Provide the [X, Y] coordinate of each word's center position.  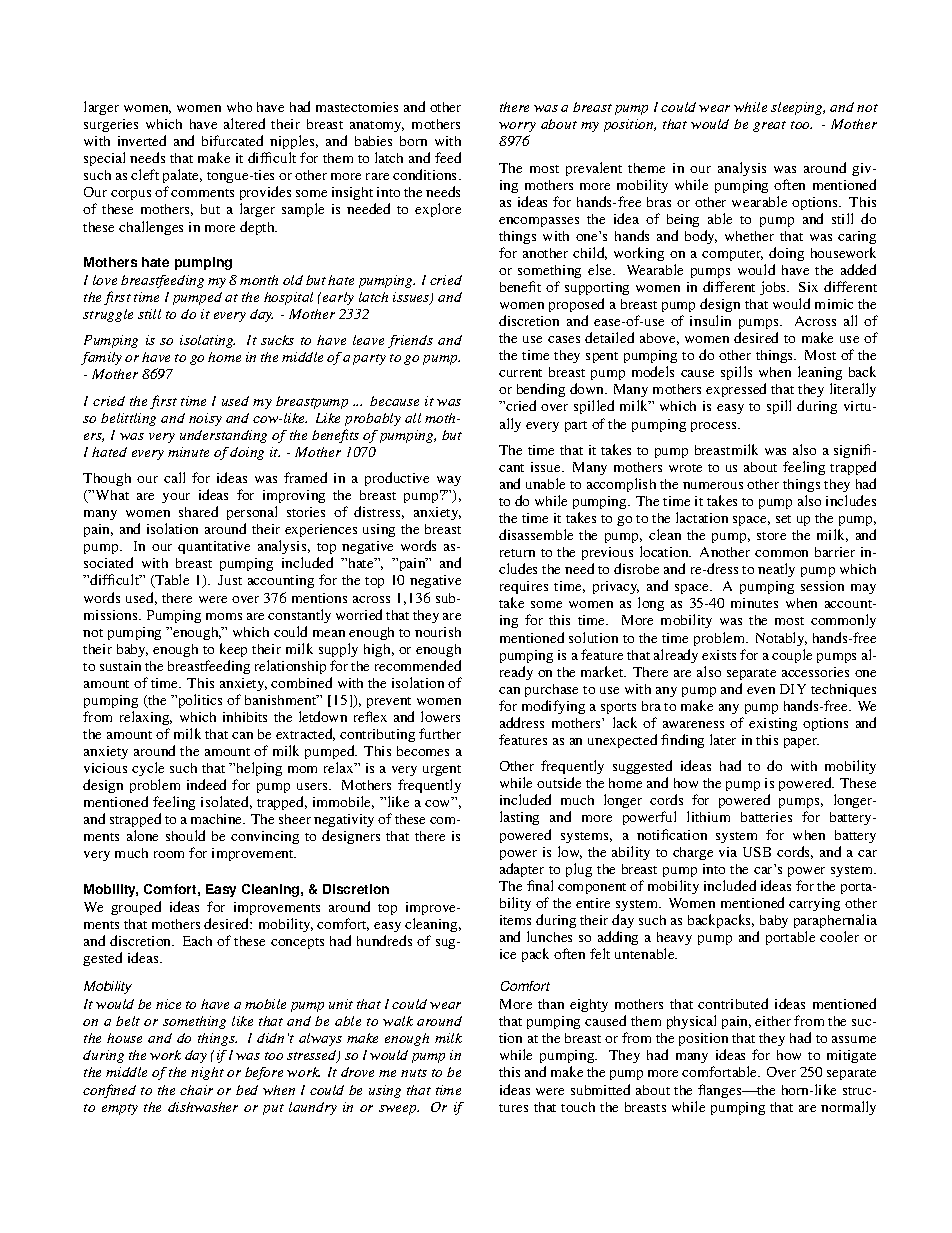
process [715, 427]
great [769, 126]
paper [801, 743]
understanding [223, 436]
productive [397, 479]
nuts [414, 1073]
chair [196, 1090]
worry [517, 127]
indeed [206, 784]
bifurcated [232, 140]
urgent [442, 770]
